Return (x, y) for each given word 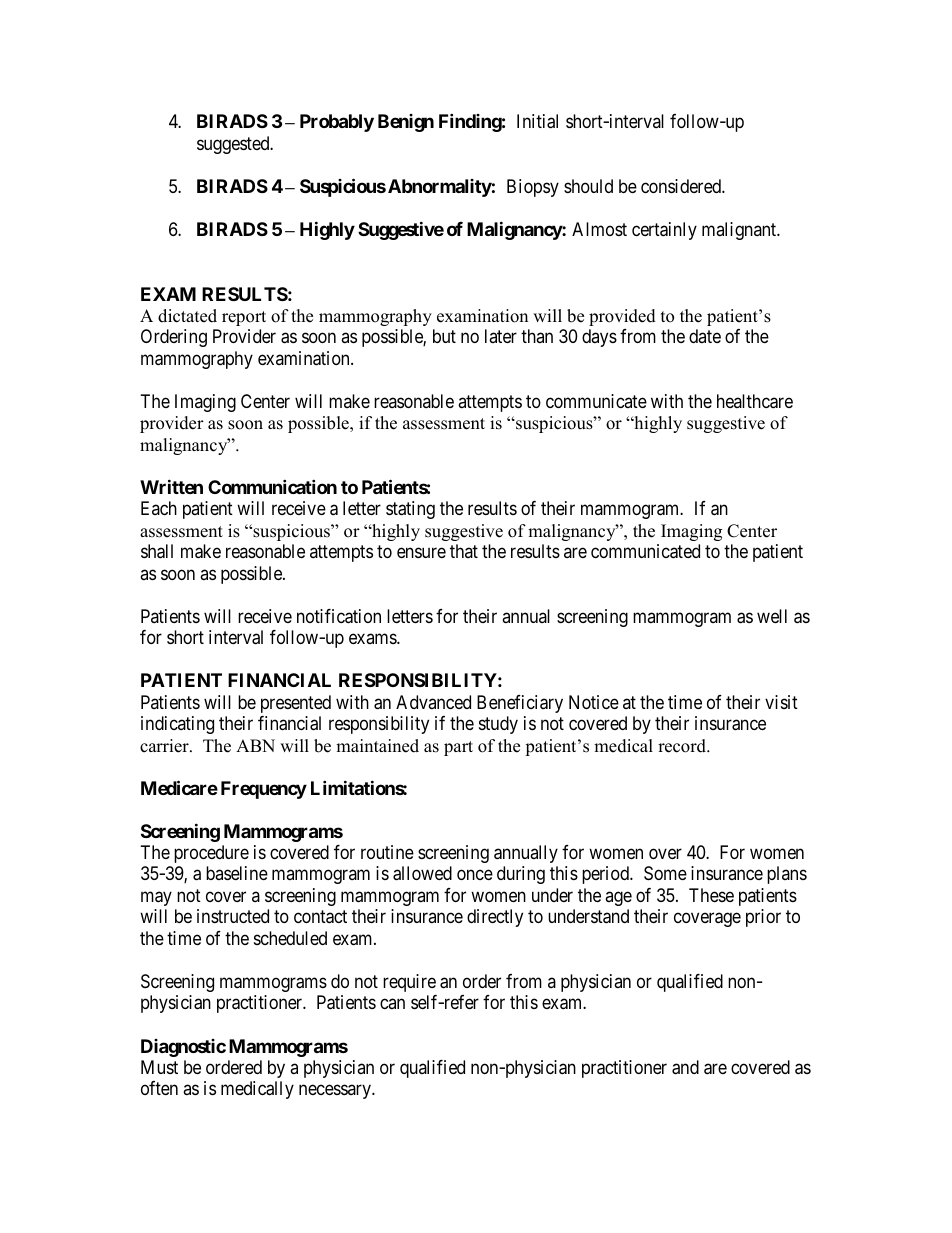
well (772, 616)
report (244, 318)
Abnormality (440, 188)
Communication (272, 486)
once (475, 875)
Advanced (433, 702)
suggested (234, 145)
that (464, 551)
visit (781, 702)
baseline (237, 873)
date (705, 336)
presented (296, 704)
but (444, 336)
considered (682, 186)
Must (159, 1067)
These (711, 895)
